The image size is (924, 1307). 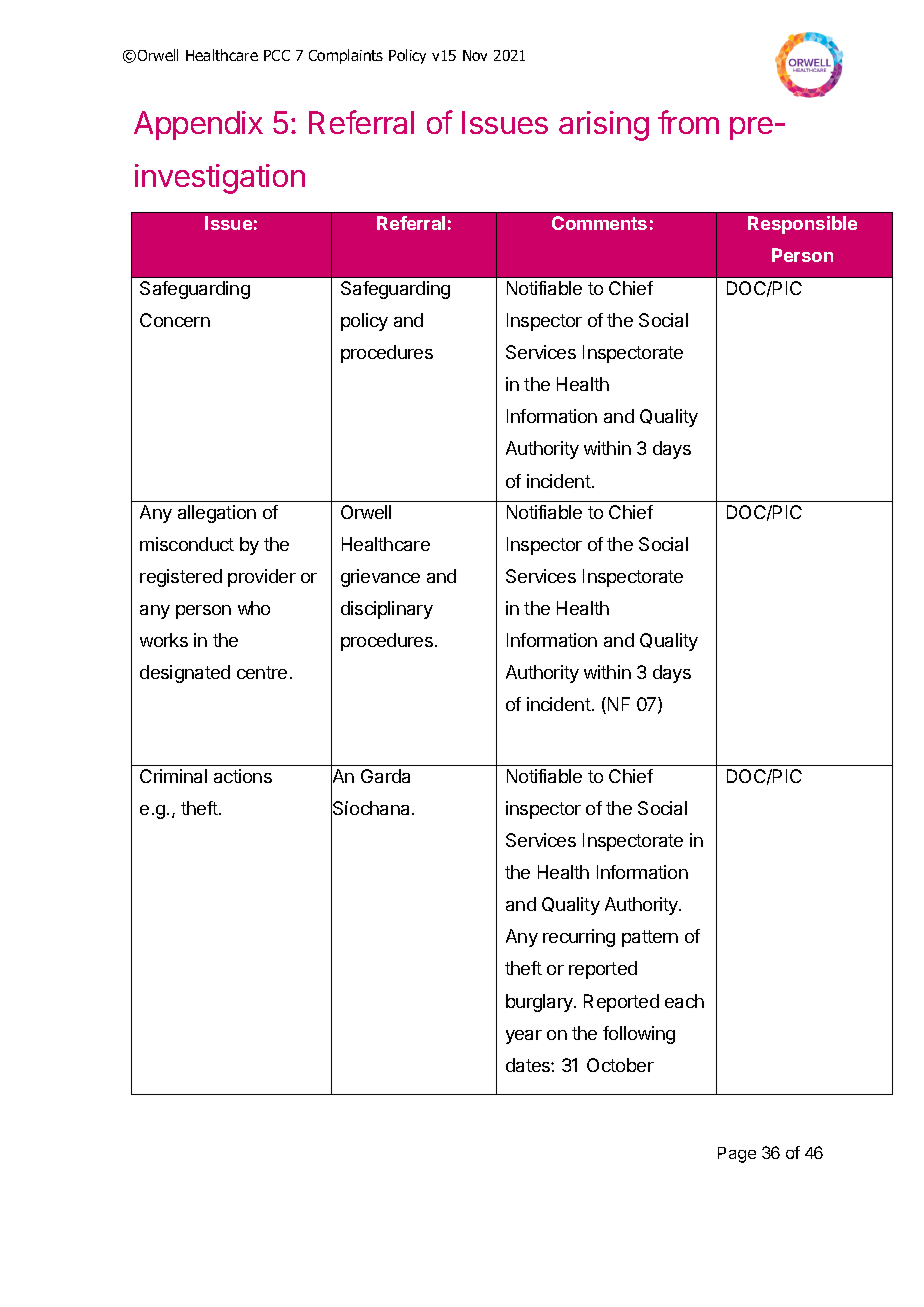 What do you see at coordinates (243, 776) in the screenshot?
I see `actions` at bounding box center [243, 776].
